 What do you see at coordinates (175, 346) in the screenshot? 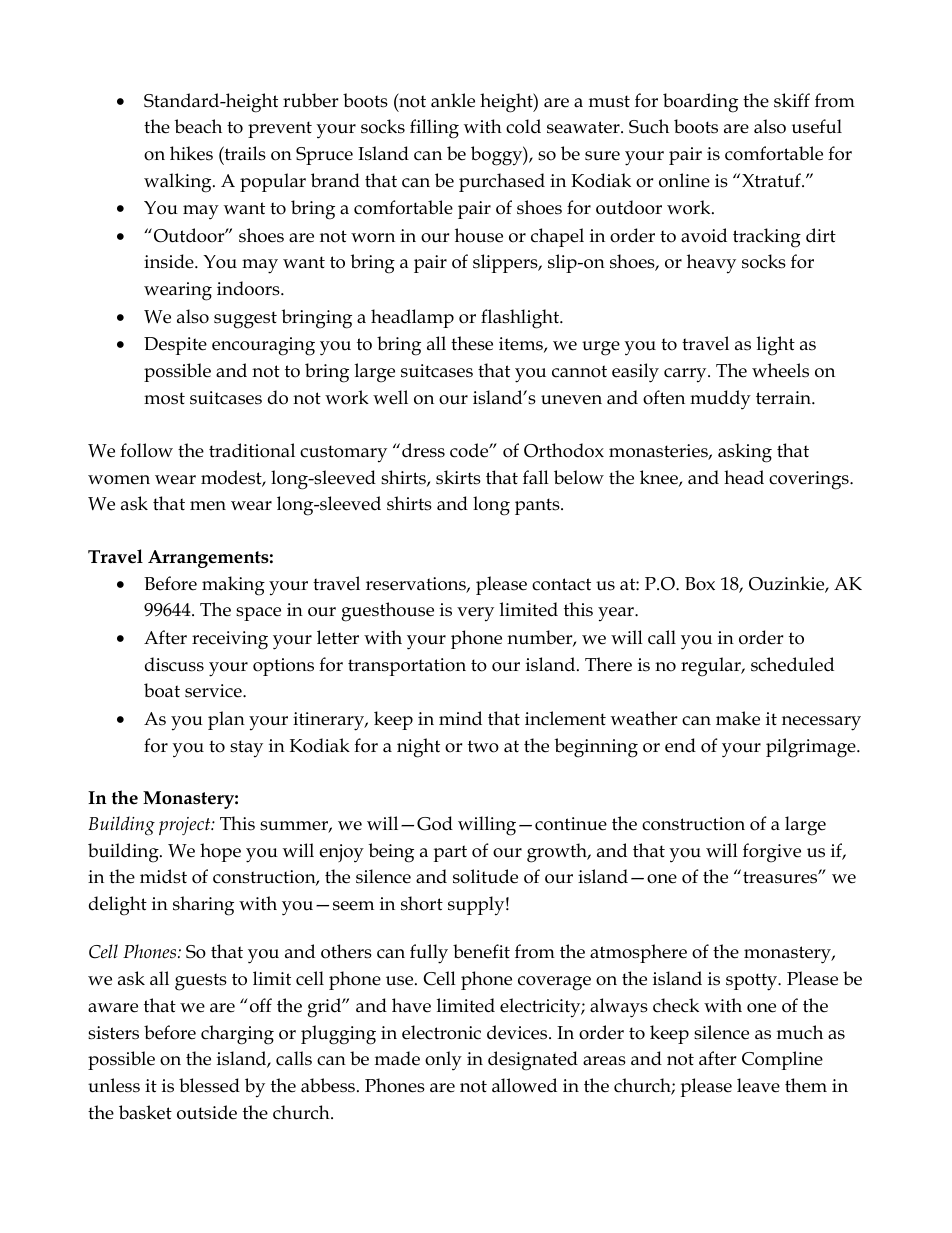
I see `Despite` at bounding box center [175, 346].
